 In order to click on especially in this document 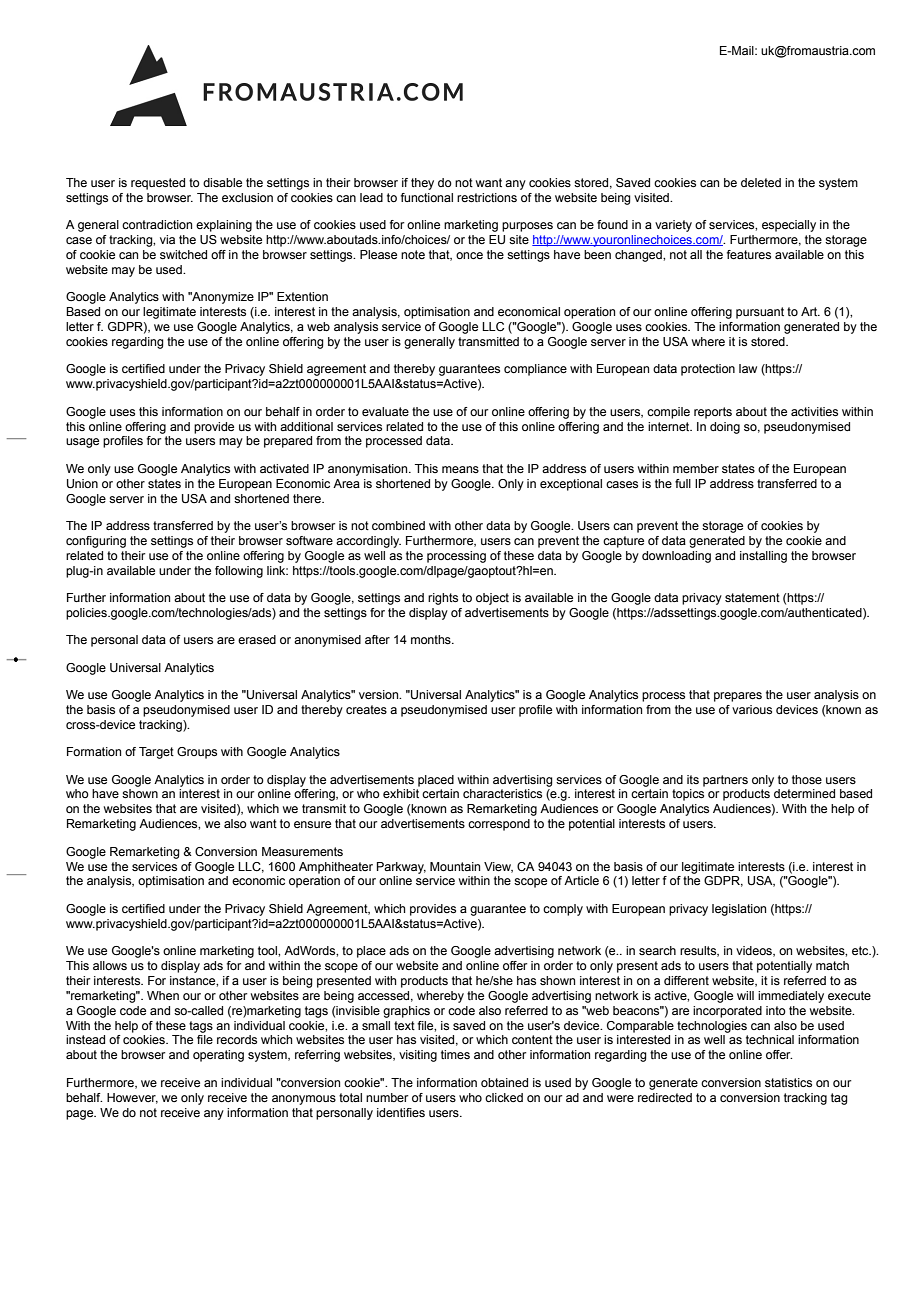, I will do `click(789, 226)`.
